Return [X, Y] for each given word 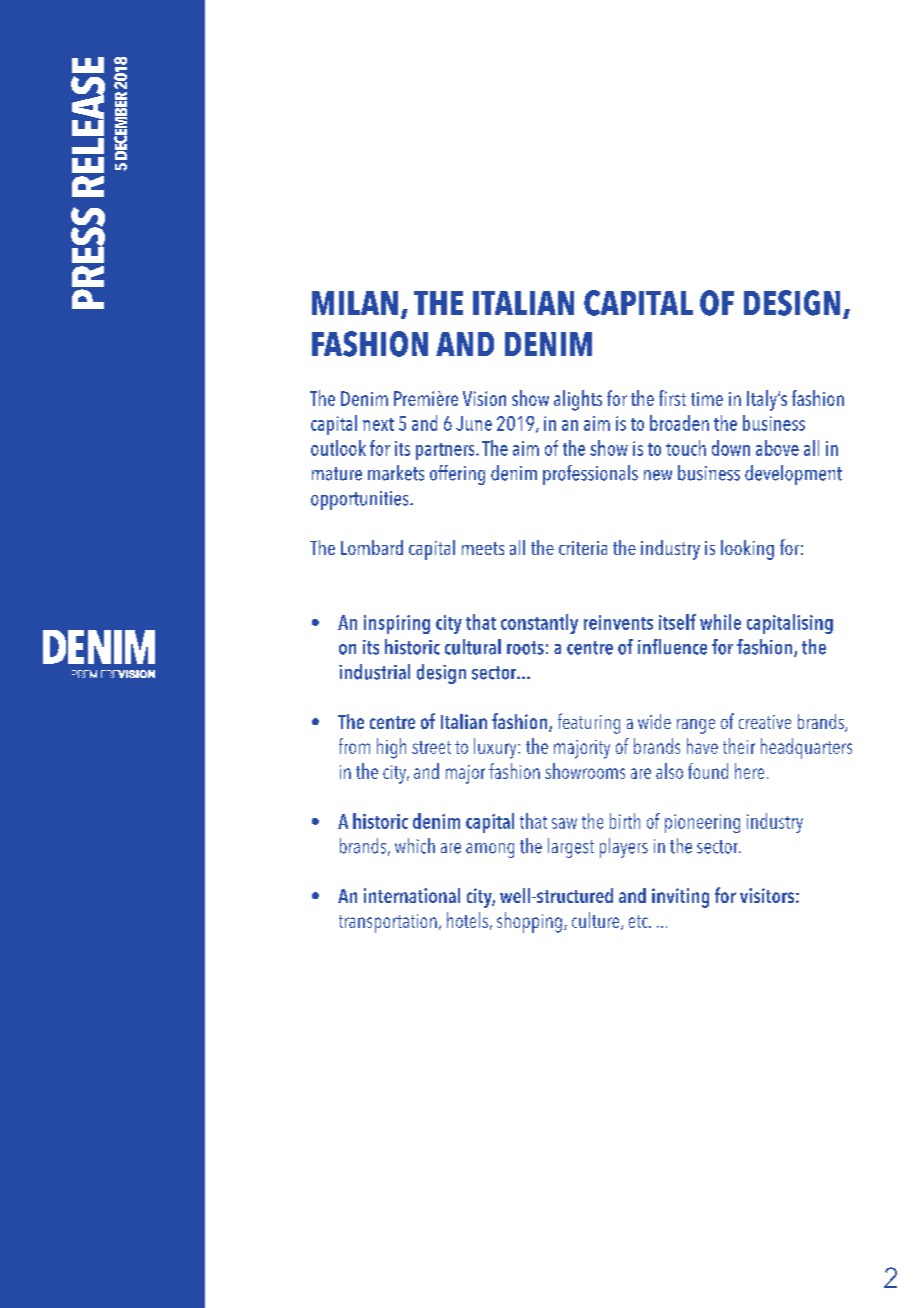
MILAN [355, 303]
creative [765, 722]
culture [597, 921]
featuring [589, 723]
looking [747, 550]
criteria [583, 548]
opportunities [361, 500]
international [412, 895]
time [707, 399]
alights [578, 400]
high [391, 748]
